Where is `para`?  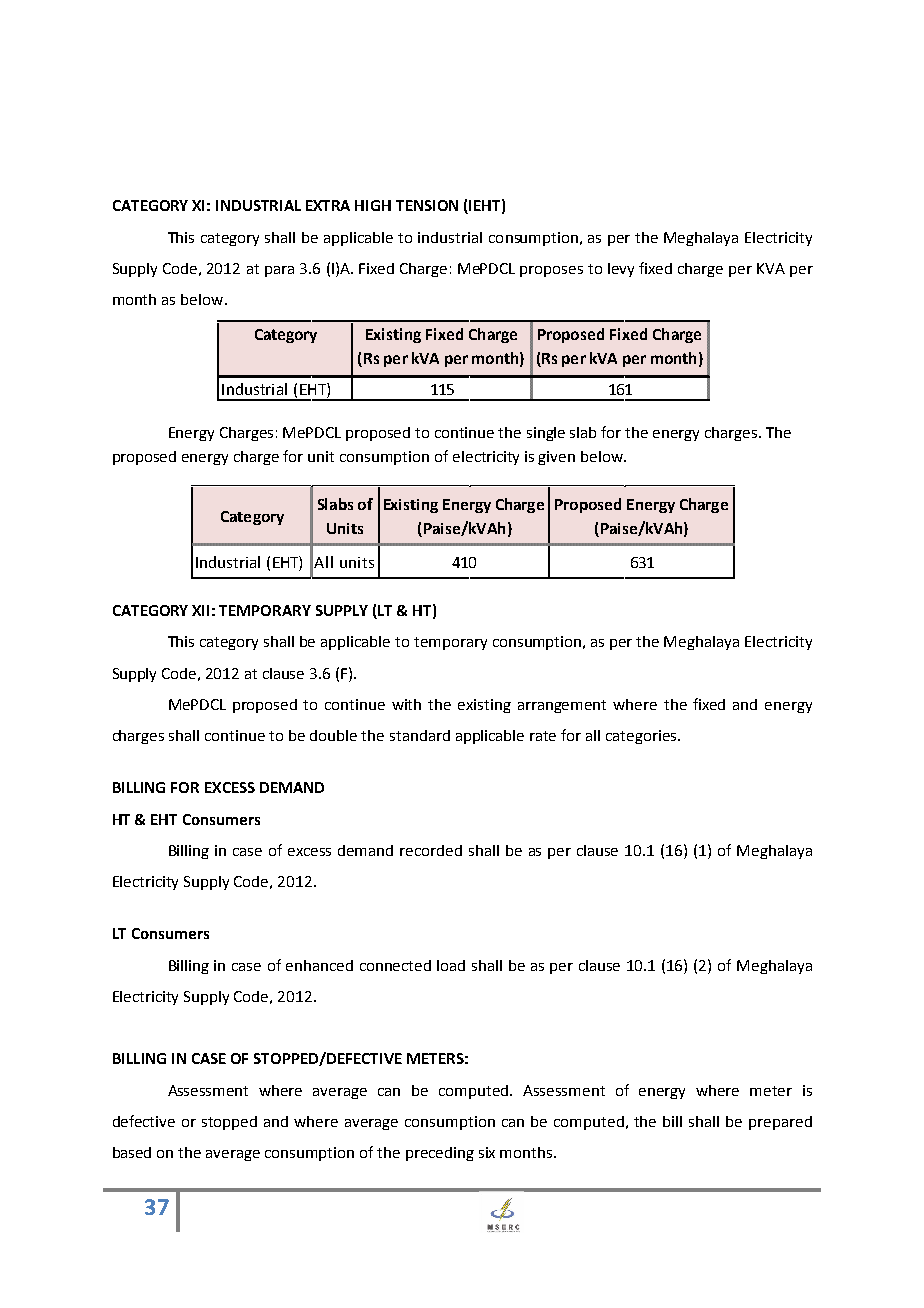
para is located at coordinates (279, 271).
